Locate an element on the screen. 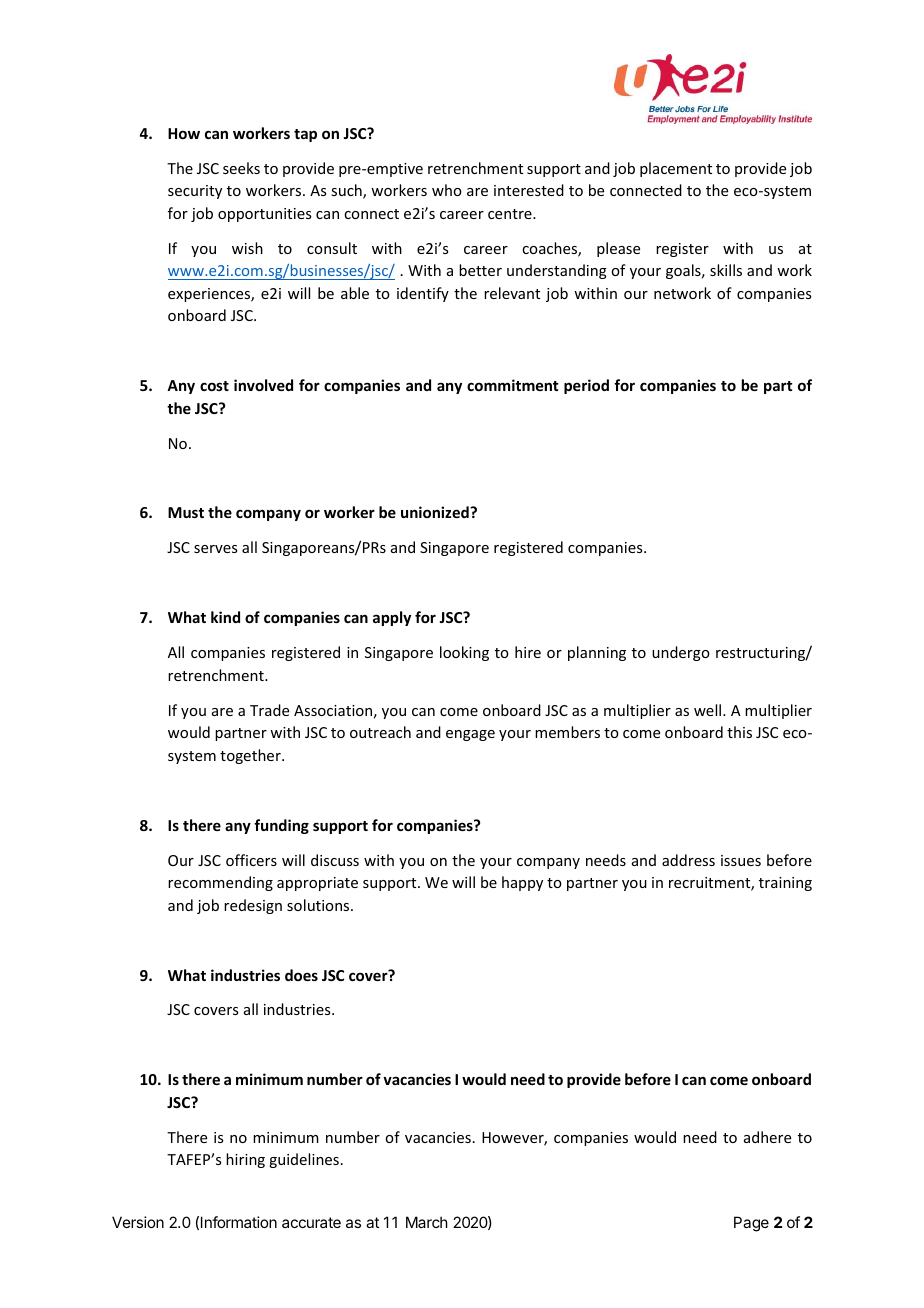 The width and height of the screenshot is (924, 1308). happy is located at coordinates (522, 883).
